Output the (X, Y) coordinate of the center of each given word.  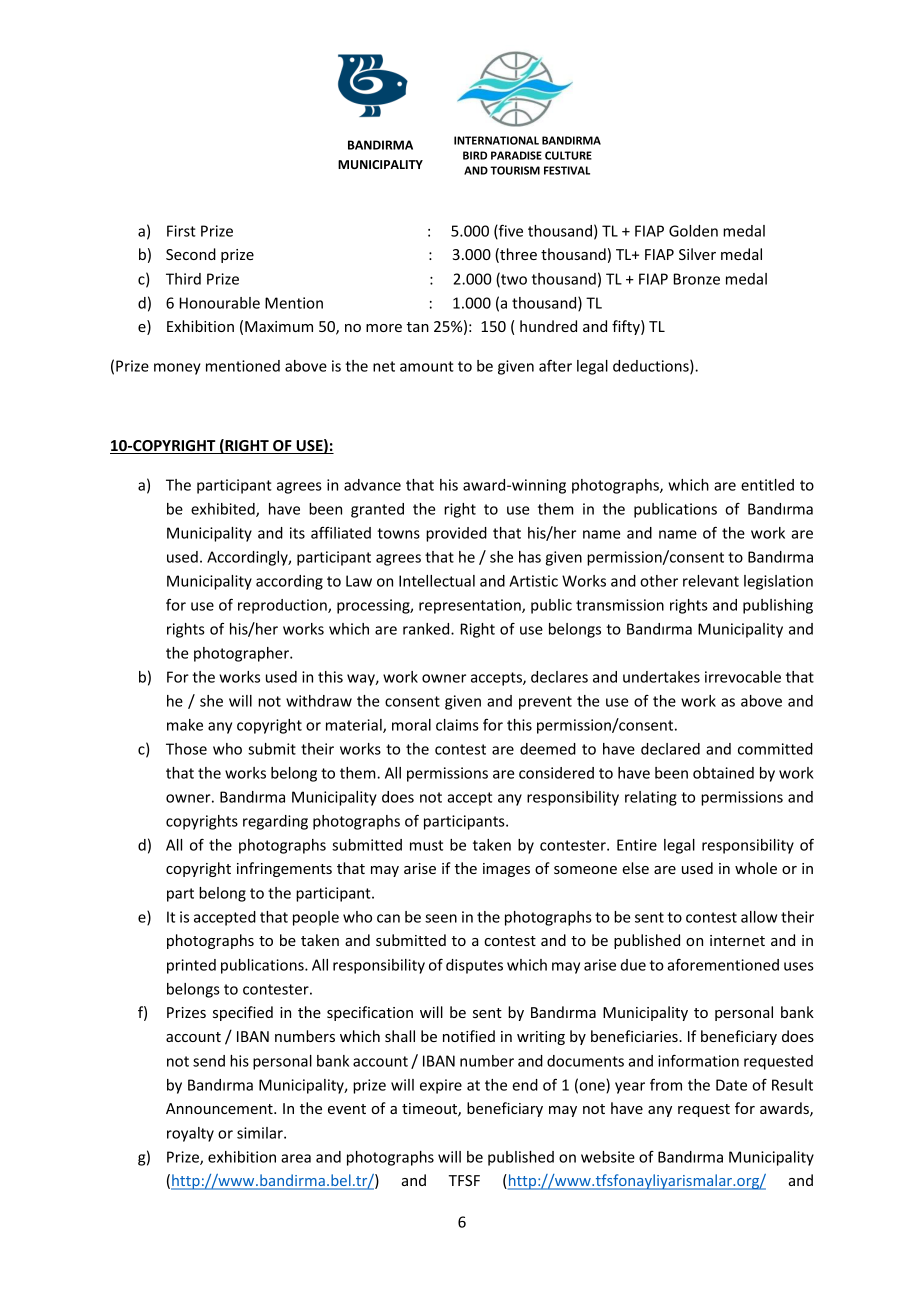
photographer (242, 654)
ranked (427, 629)
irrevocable (743, 677)
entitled (767, 485)
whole (756, 868)
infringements (284, 869)
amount (427, 366)
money (177, 369)
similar (261, 1133)
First (181, 231)
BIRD (475, 155)
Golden (693, 231)
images (506, 870)
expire (441, 1086)
